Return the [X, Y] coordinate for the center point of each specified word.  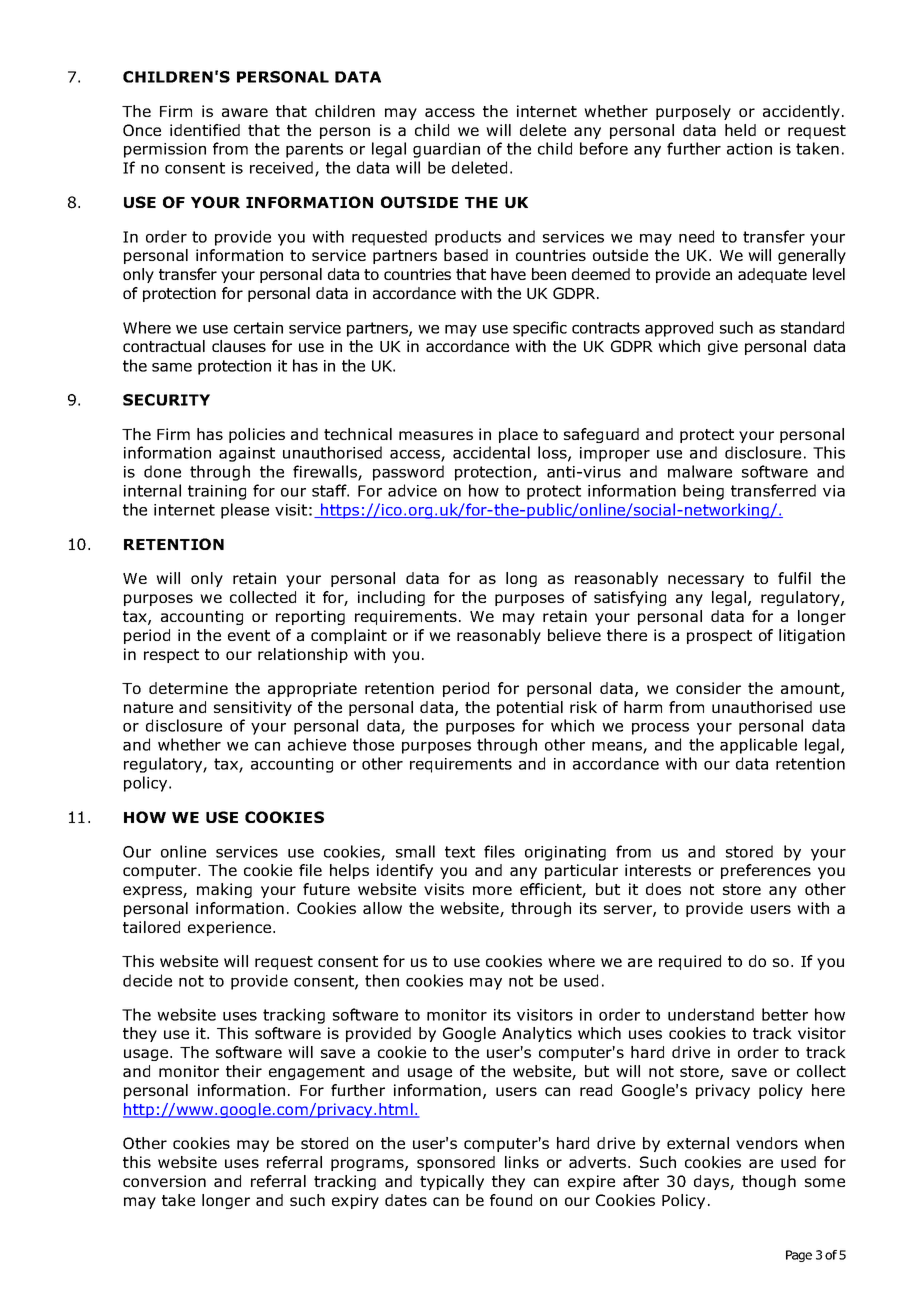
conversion [164, 1181]
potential [530, 708]
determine [188, 688]
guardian [446, 150]
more [492, 890]
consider [708, 688]
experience [229, 928]
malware [700, 471]
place [518, 435]
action [749, 149]
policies [257, 435]
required [690, 962]
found [511, 1200]
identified [205, 130]
